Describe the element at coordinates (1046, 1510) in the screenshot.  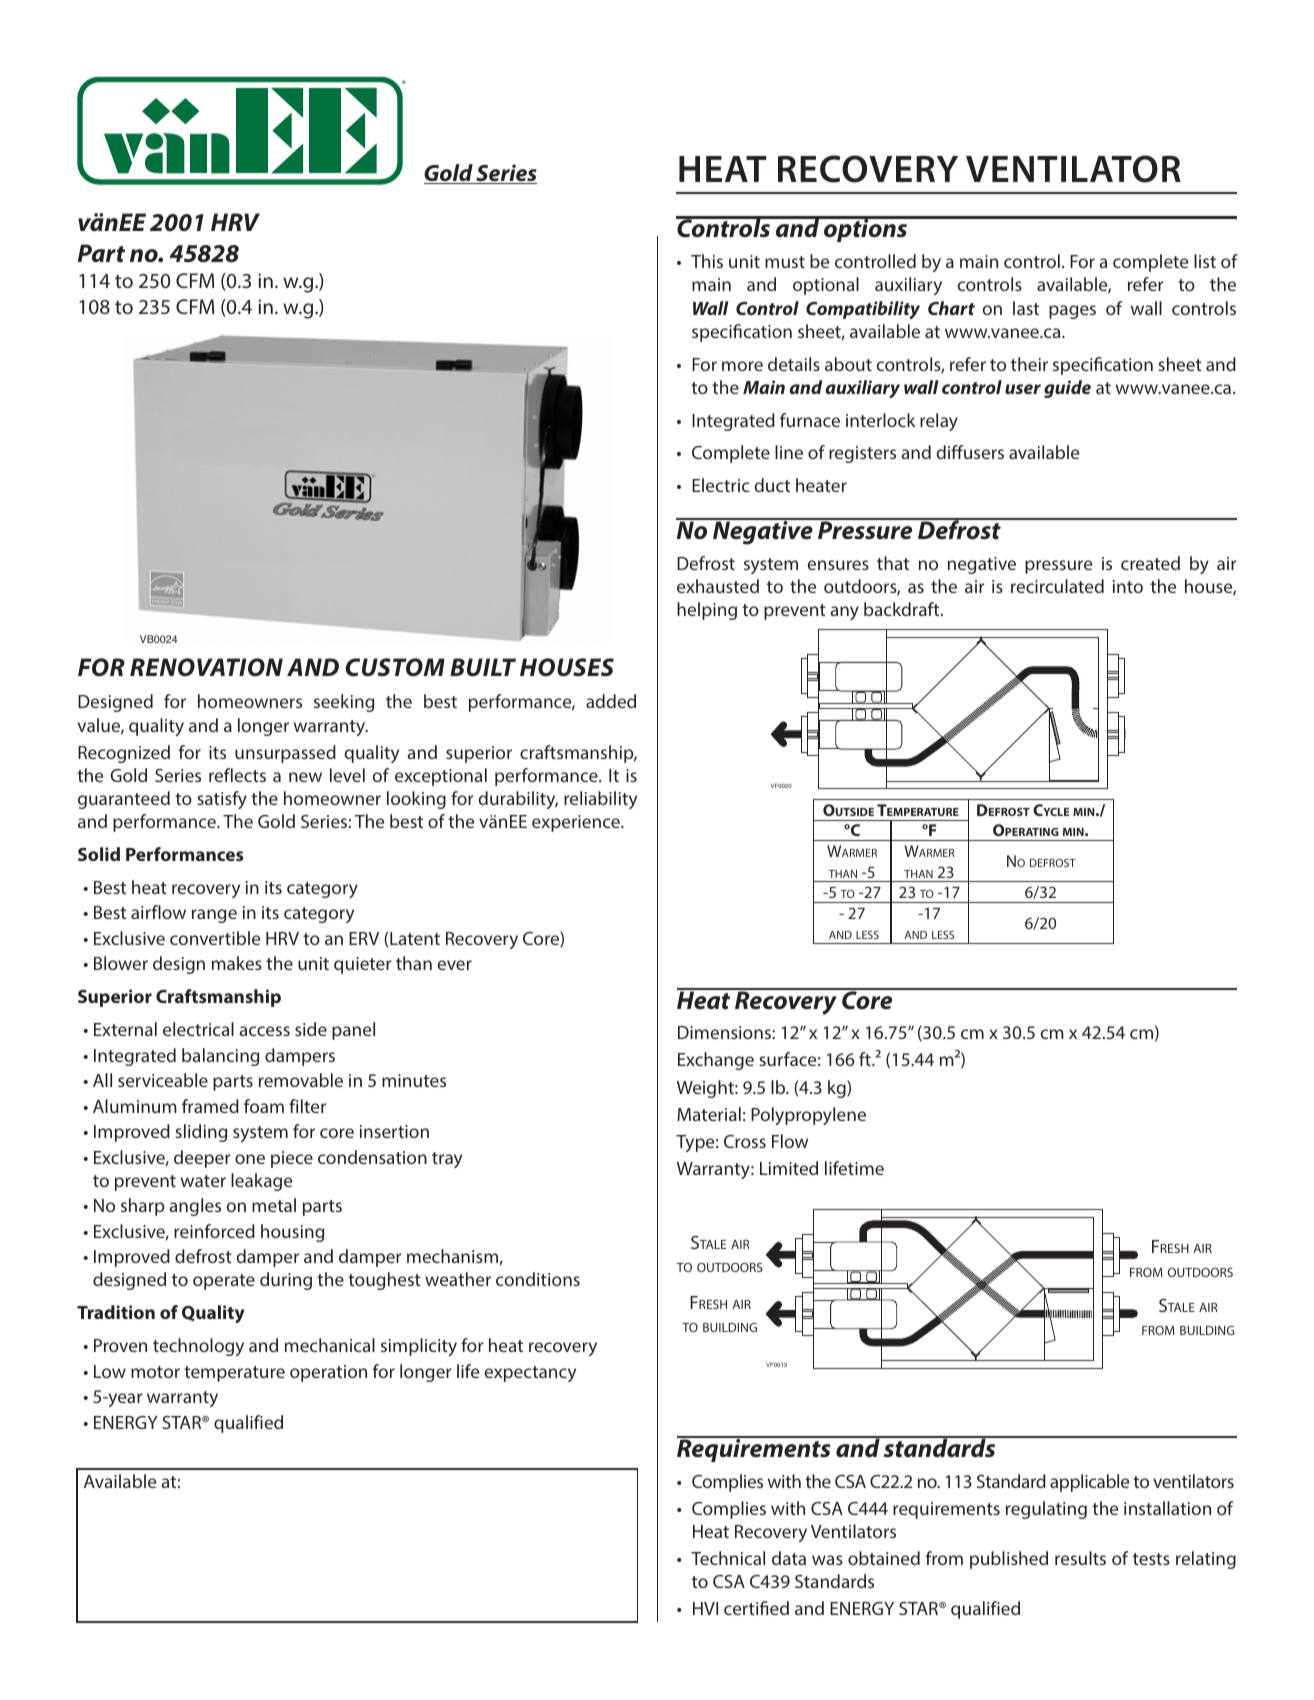
I see `regulating` at that location.
